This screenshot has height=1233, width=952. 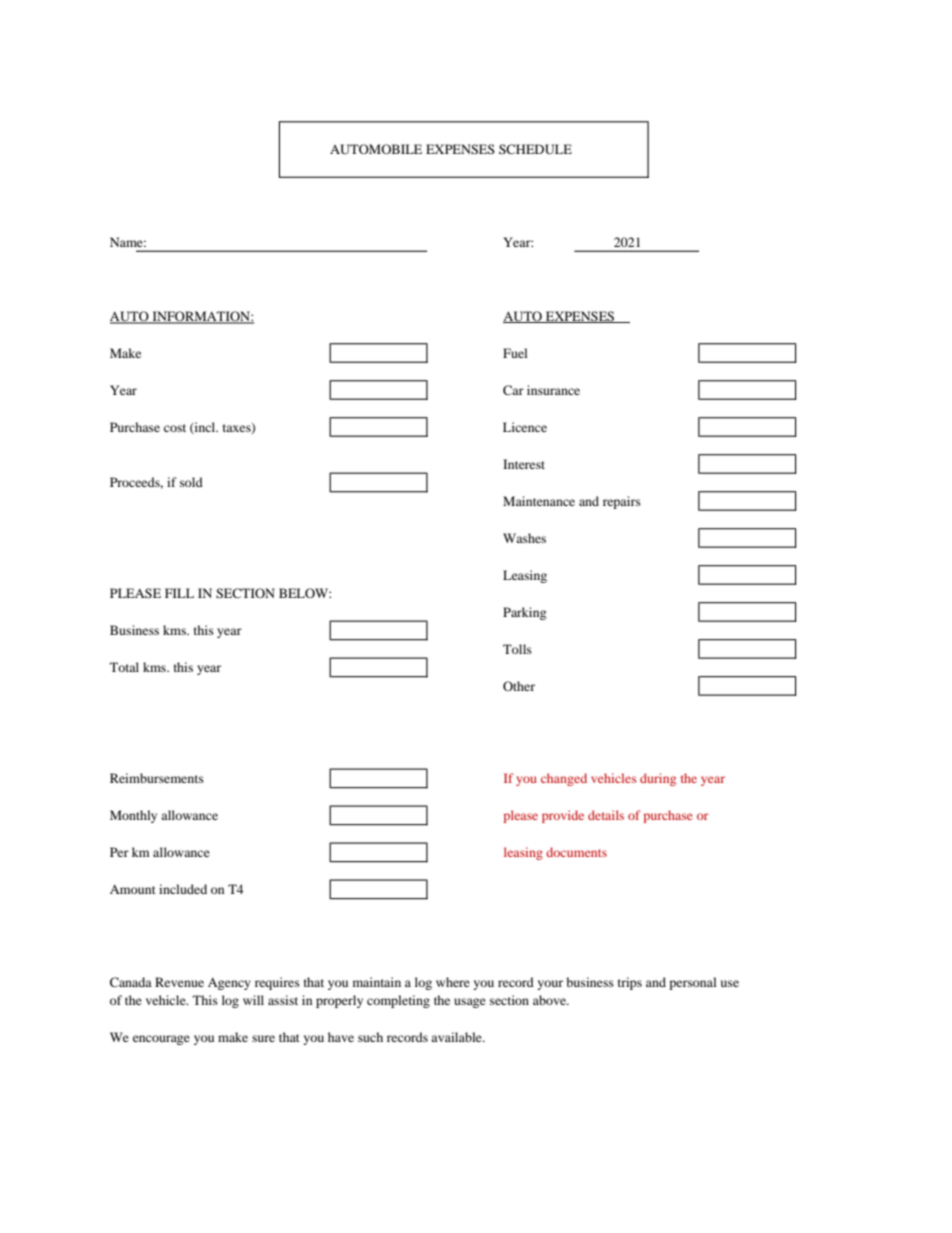 I want to click on Revenue, so click(x=179, y=982).
